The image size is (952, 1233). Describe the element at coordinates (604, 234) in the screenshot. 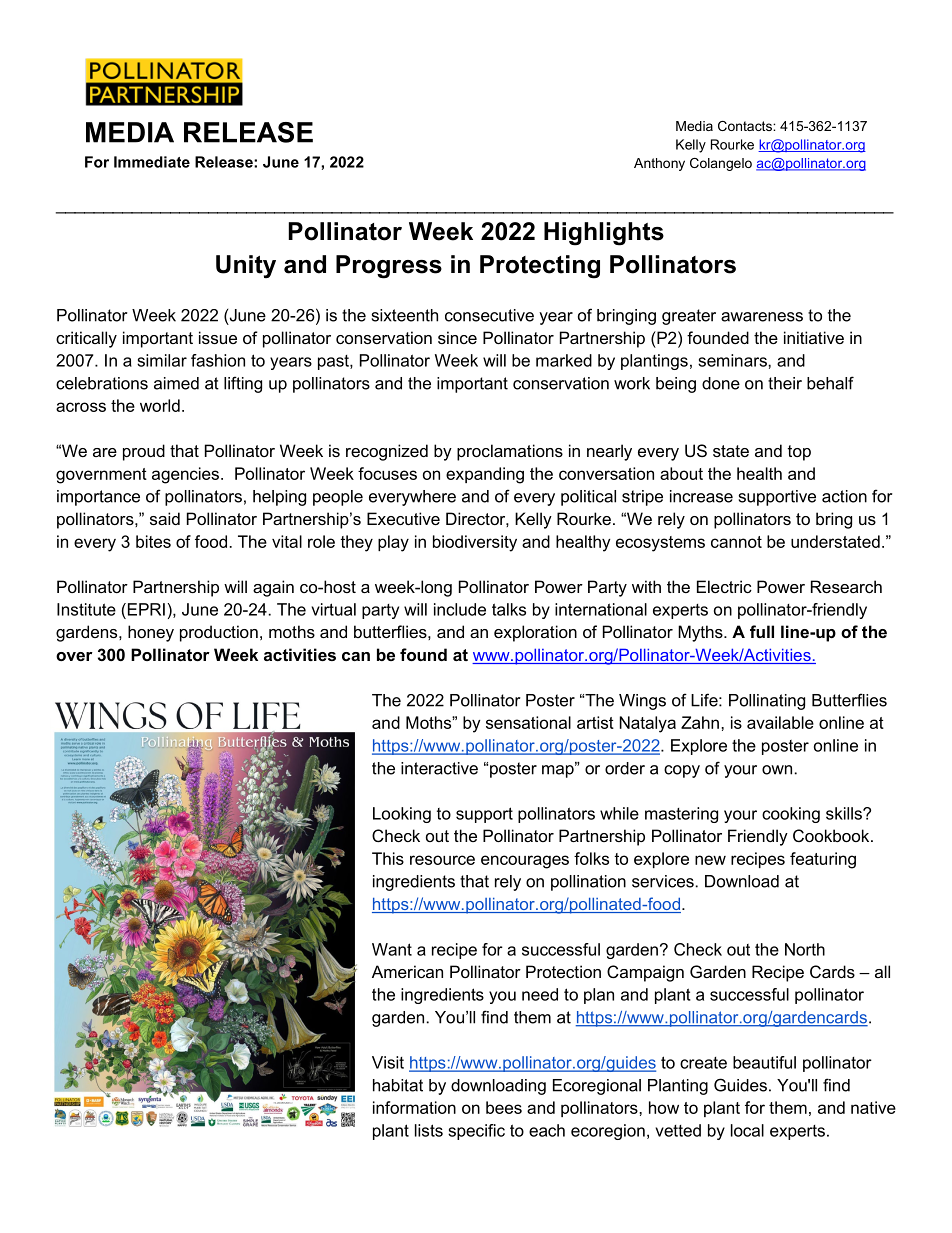

I see `Highlights` at that location.
